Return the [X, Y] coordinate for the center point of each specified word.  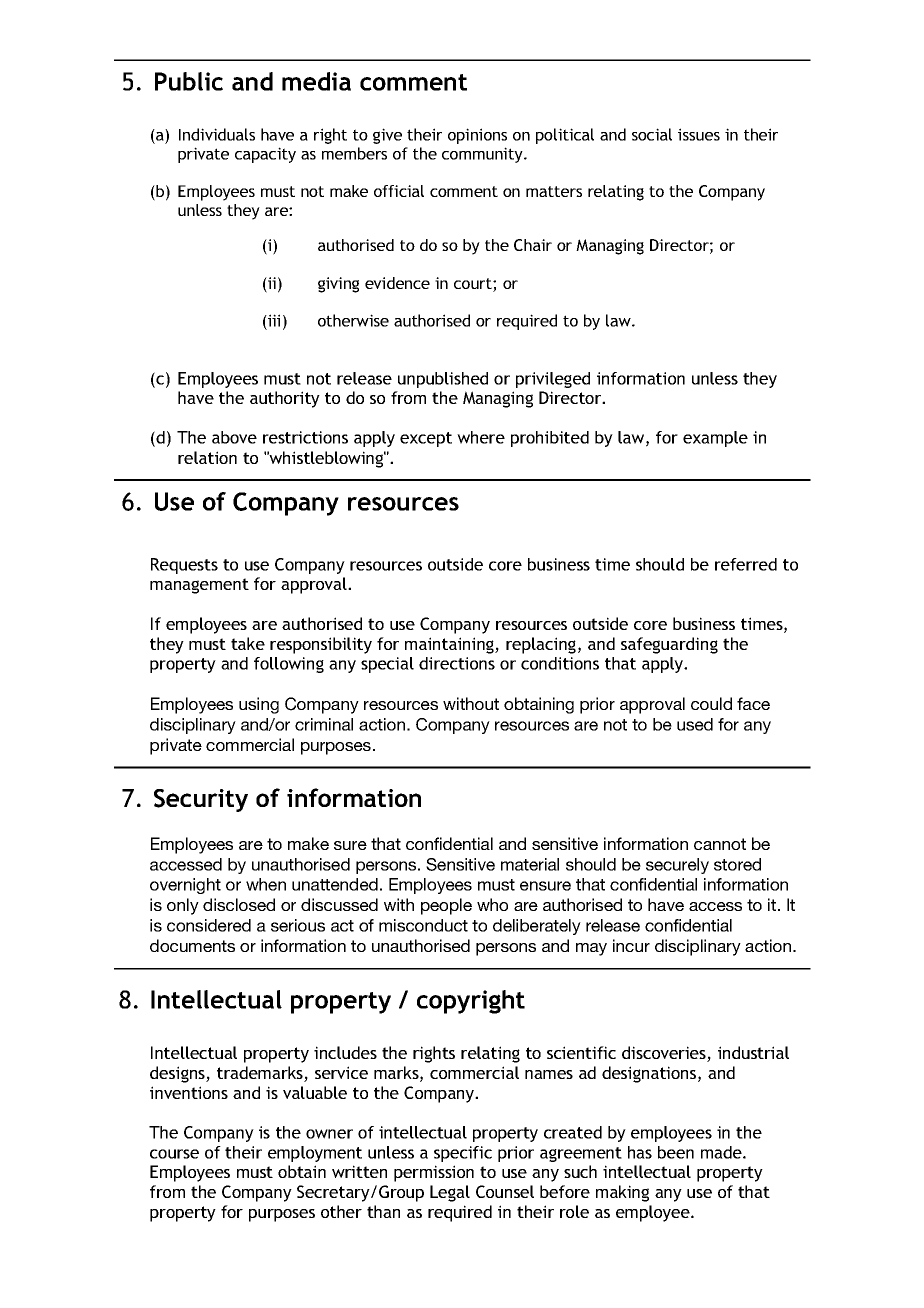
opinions [477, 136]
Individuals [217, 134]
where [481, 437]
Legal [450, 1193]
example [715, 439]
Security [201, 800]
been [676, 1152]
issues [699, 134]
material [530, 864]
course [174, 1154]
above [234, 437]
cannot [720, 844]
